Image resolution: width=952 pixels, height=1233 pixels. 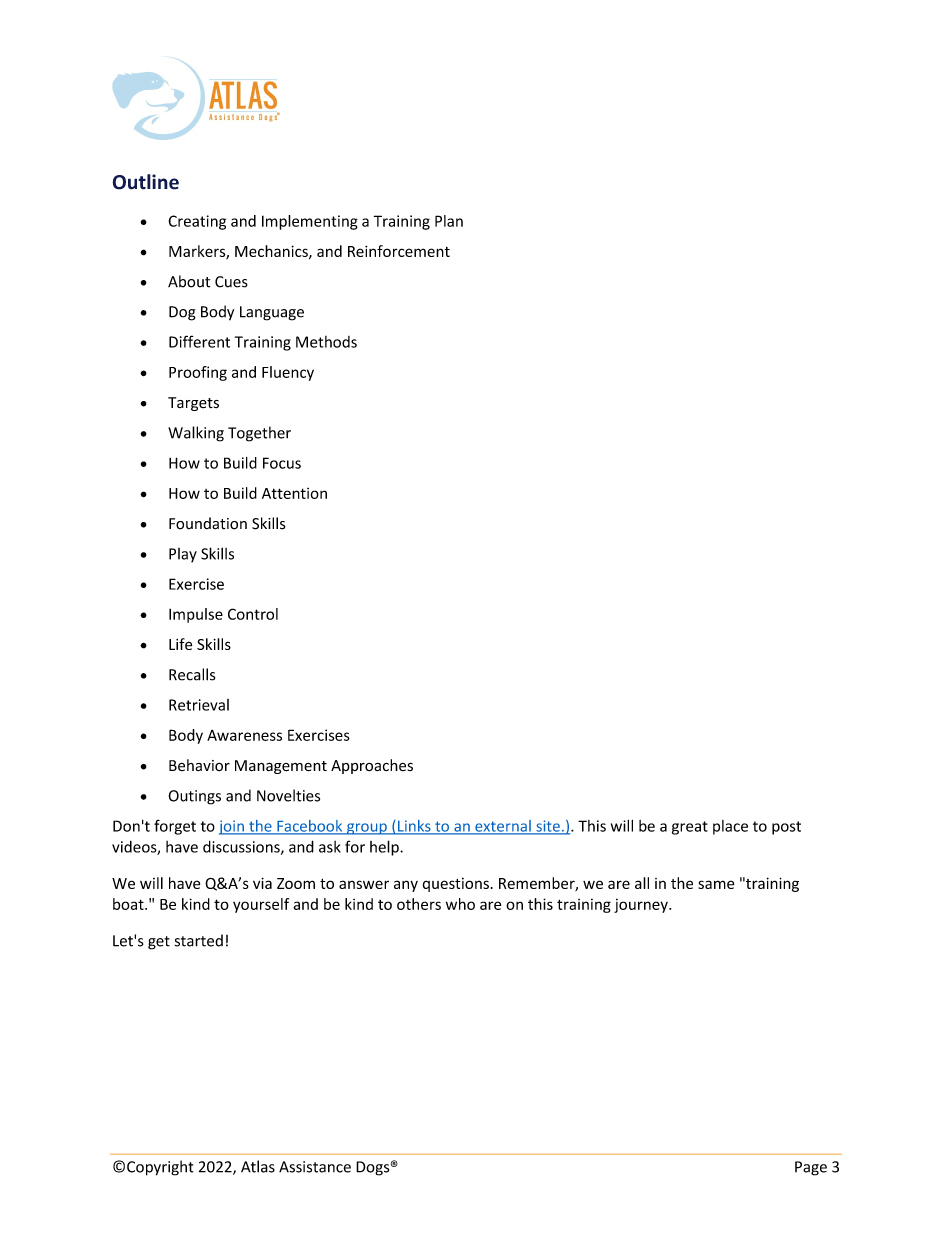 What do you see at coordinates (258, 1166) in the screenshot?
I see `Atlas` at bounding box center [258, 1166].
